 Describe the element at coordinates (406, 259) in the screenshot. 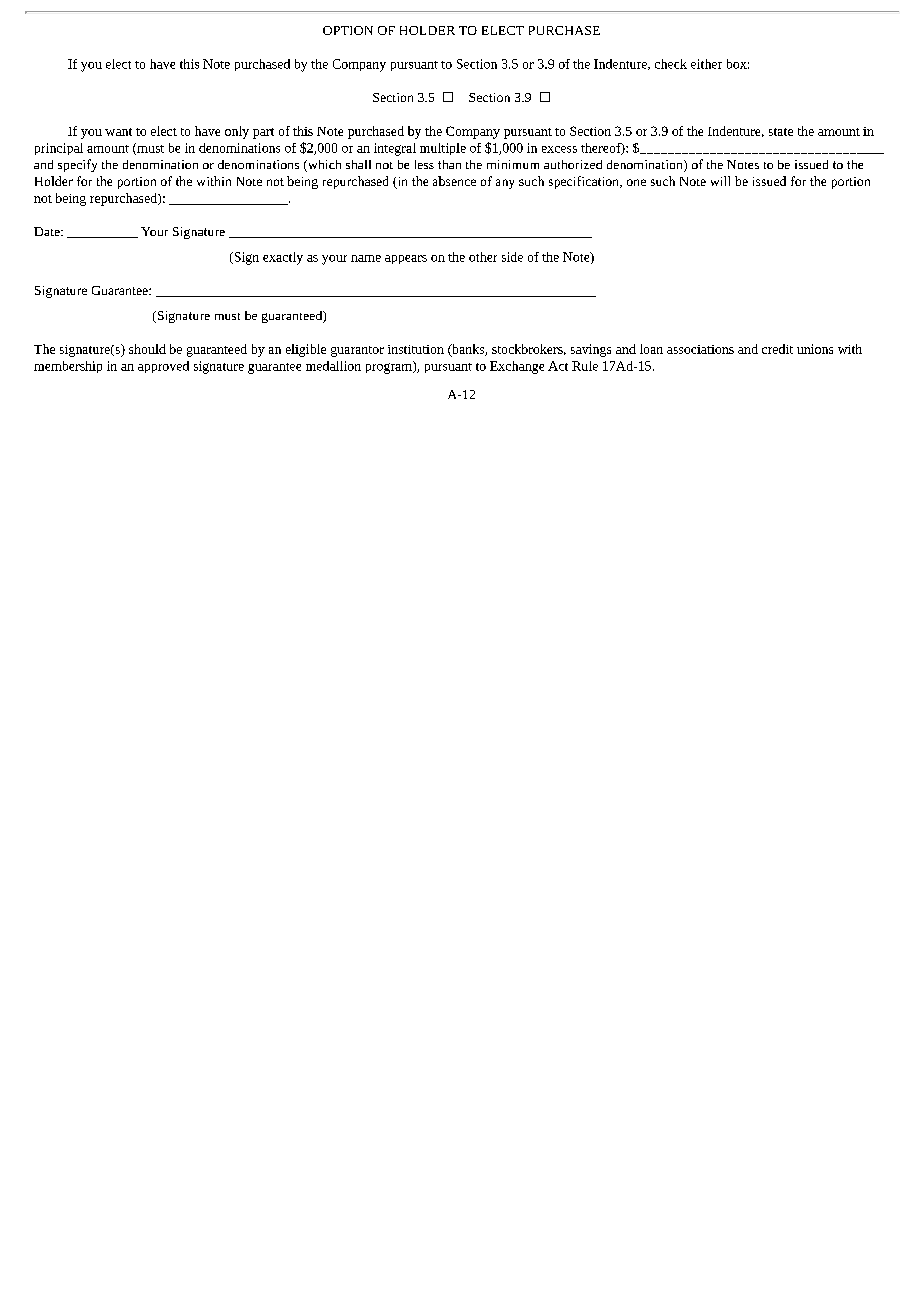

I see `appears` at that location.
